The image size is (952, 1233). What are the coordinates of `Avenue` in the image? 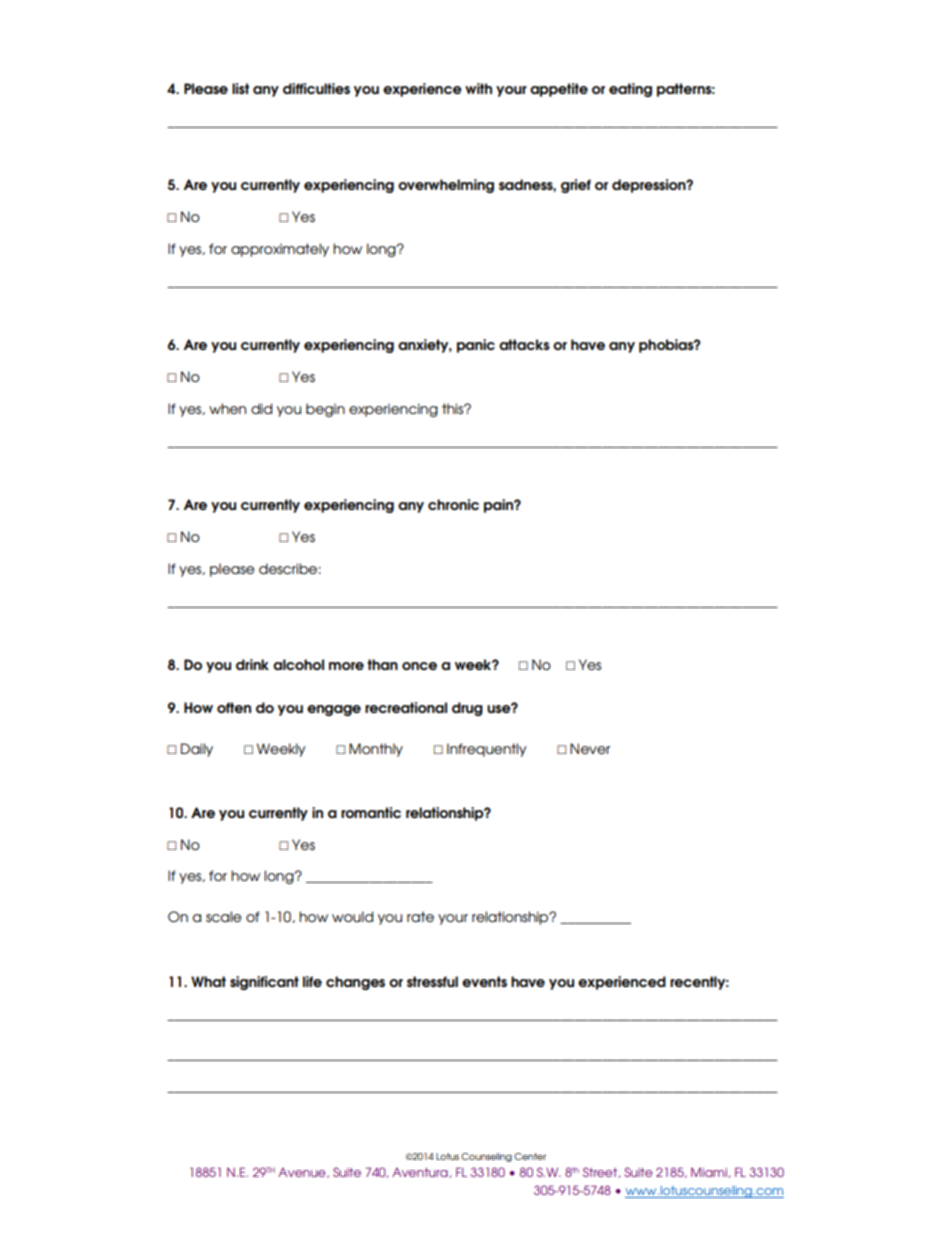 It's located at (303, 1173).
